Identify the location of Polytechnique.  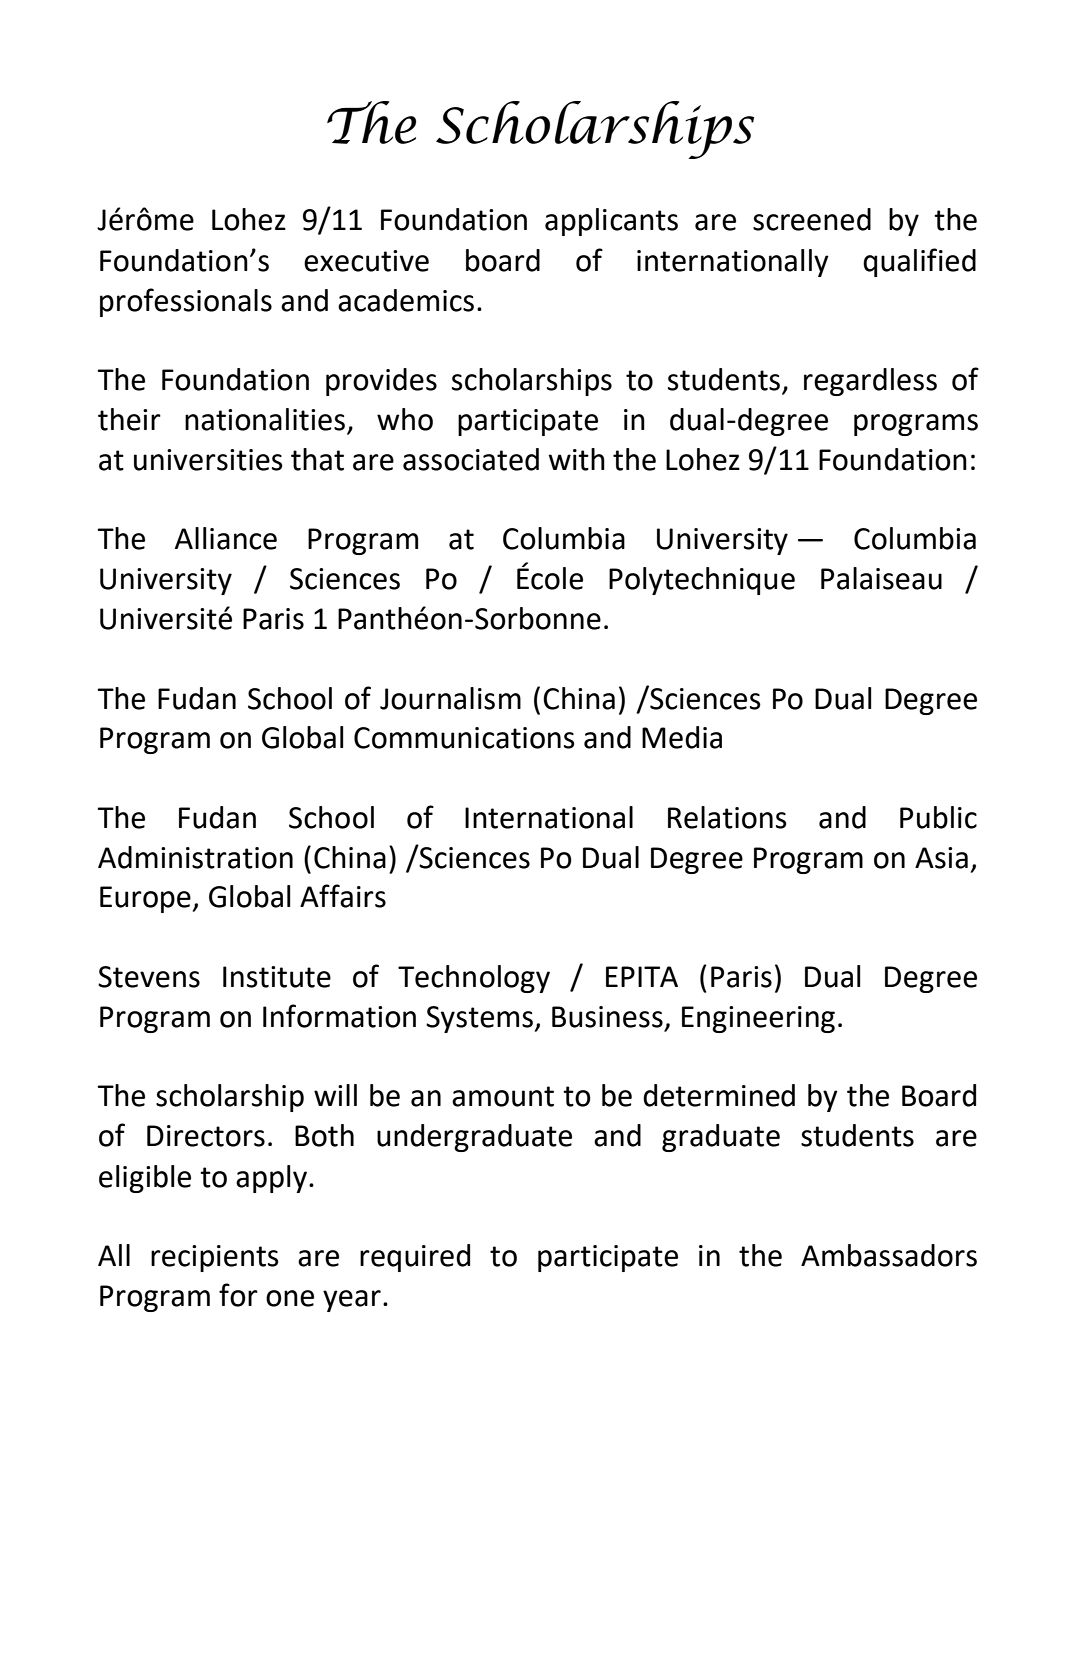
(702, 581).
